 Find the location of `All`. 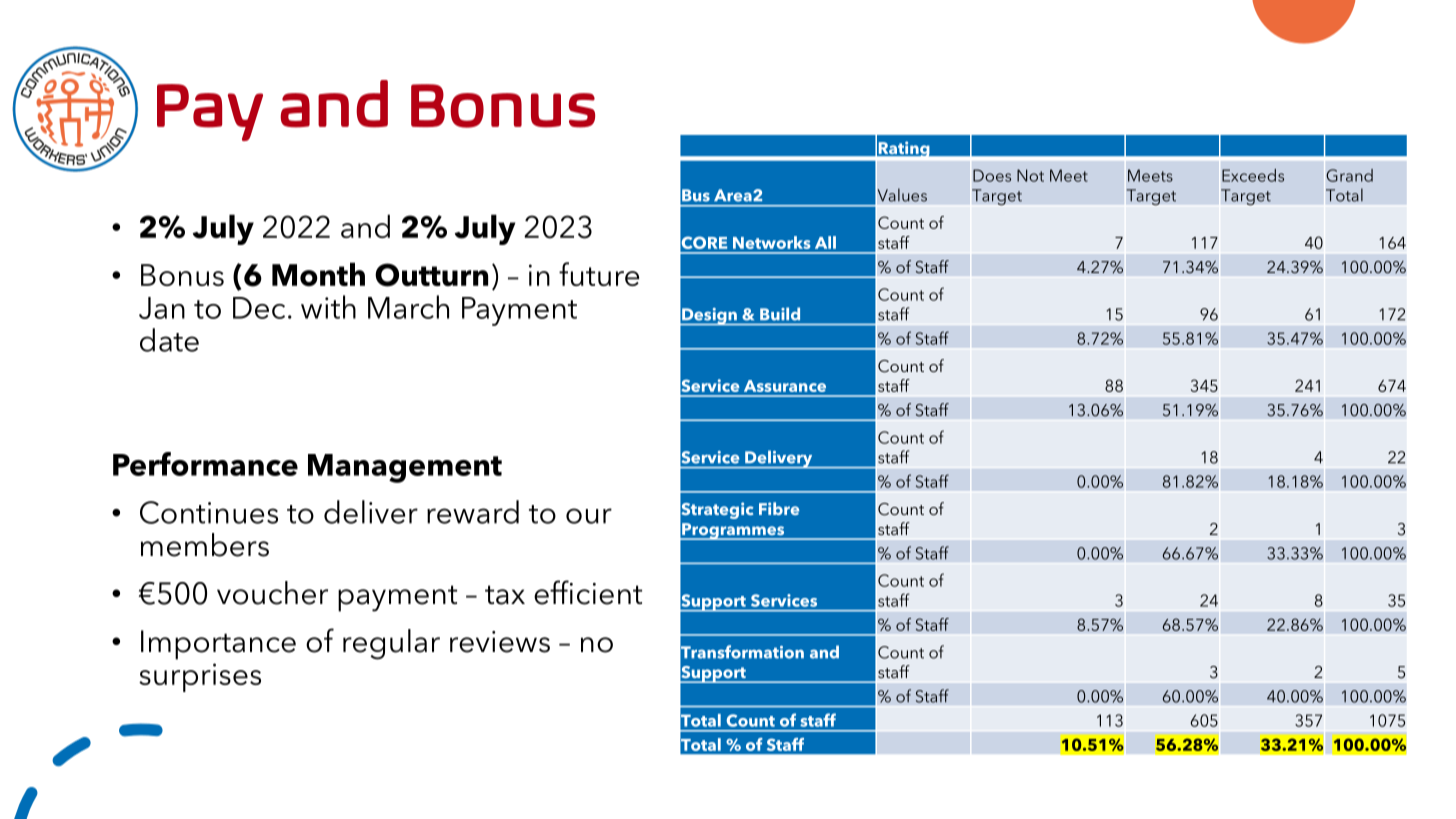

All is located at coordinates (825, 242).
